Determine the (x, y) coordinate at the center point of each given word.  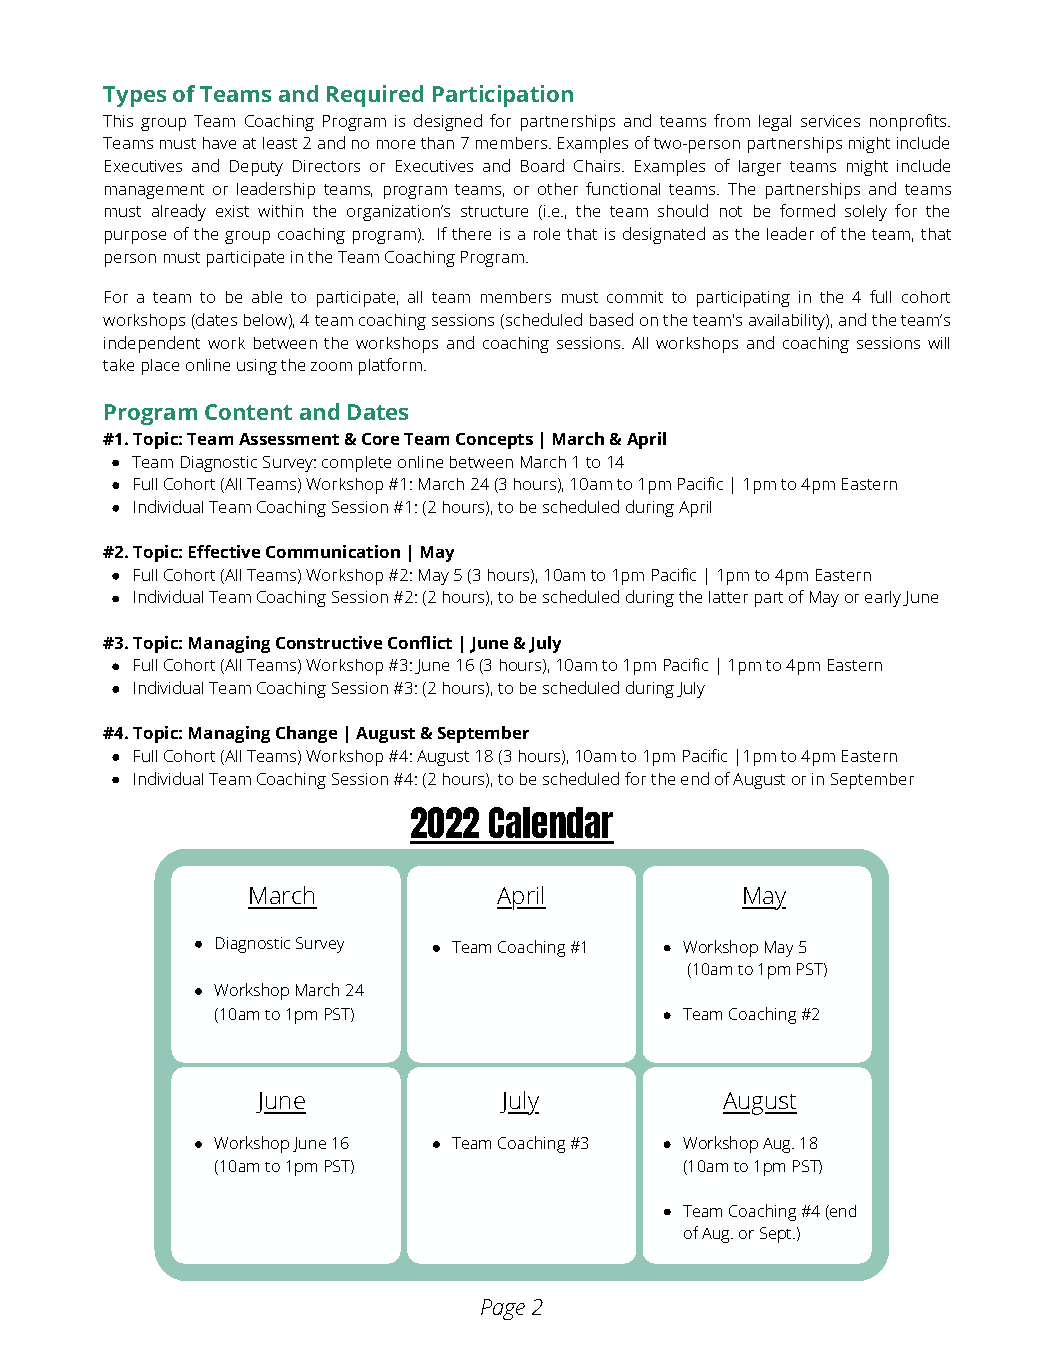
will (938, 343)
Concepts (494, 441)
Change (306, 734)
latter (728, 597)
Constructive (329, 642)
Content (248, 412)
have (219, 143)
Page (503, 1309)
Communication (333, 551)
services (830, 121)
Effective (224, 551)
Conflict (420, 642)
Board (542, 165)
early (883, 599)
